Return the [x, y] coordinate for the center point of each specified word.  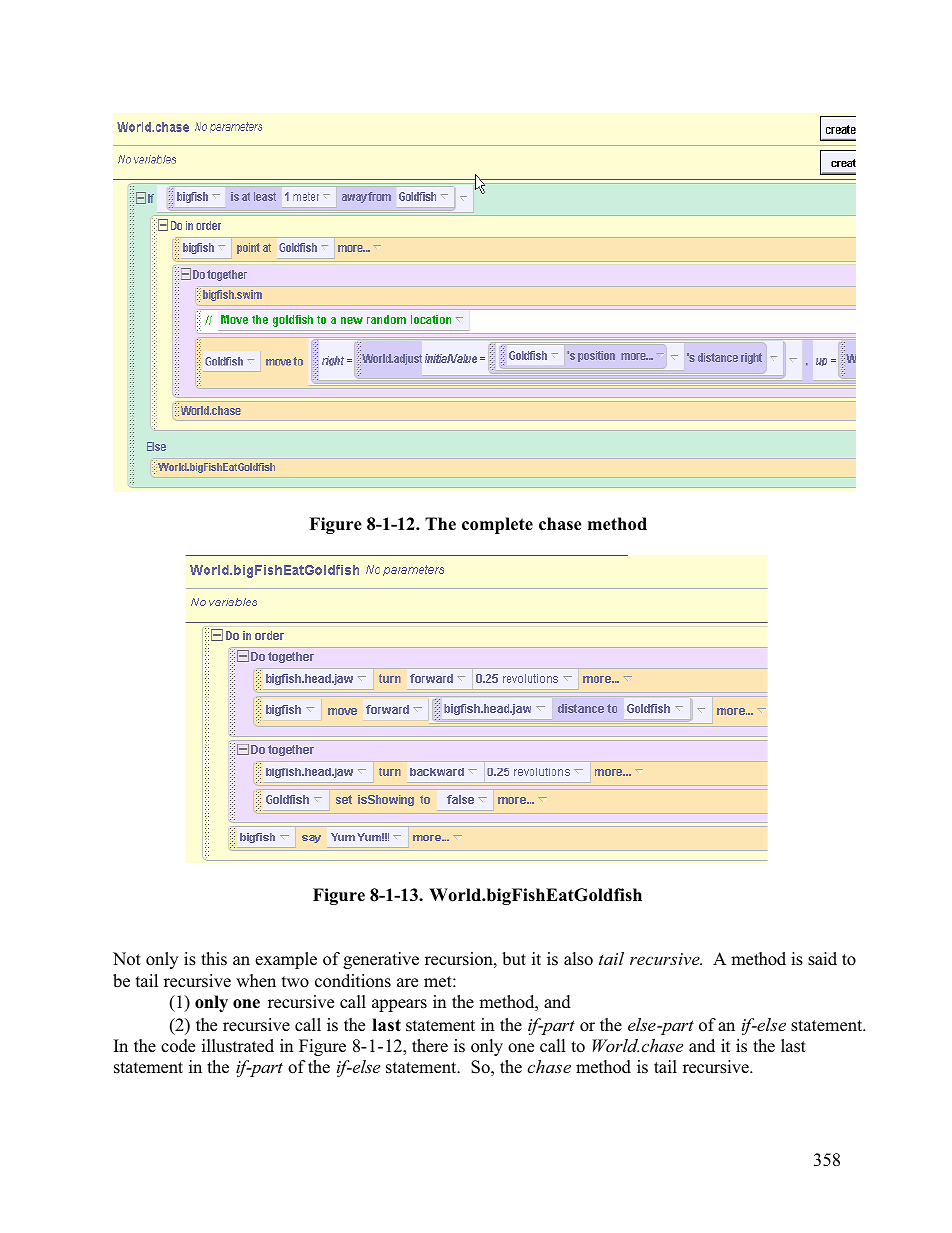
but [514, 959]
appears [399, 1005]
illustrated [238, 1045]
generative [381, 960]
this [214, 958]
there [430, 1046]
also [578, 959]
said [822, 959]
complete [497, 525]
